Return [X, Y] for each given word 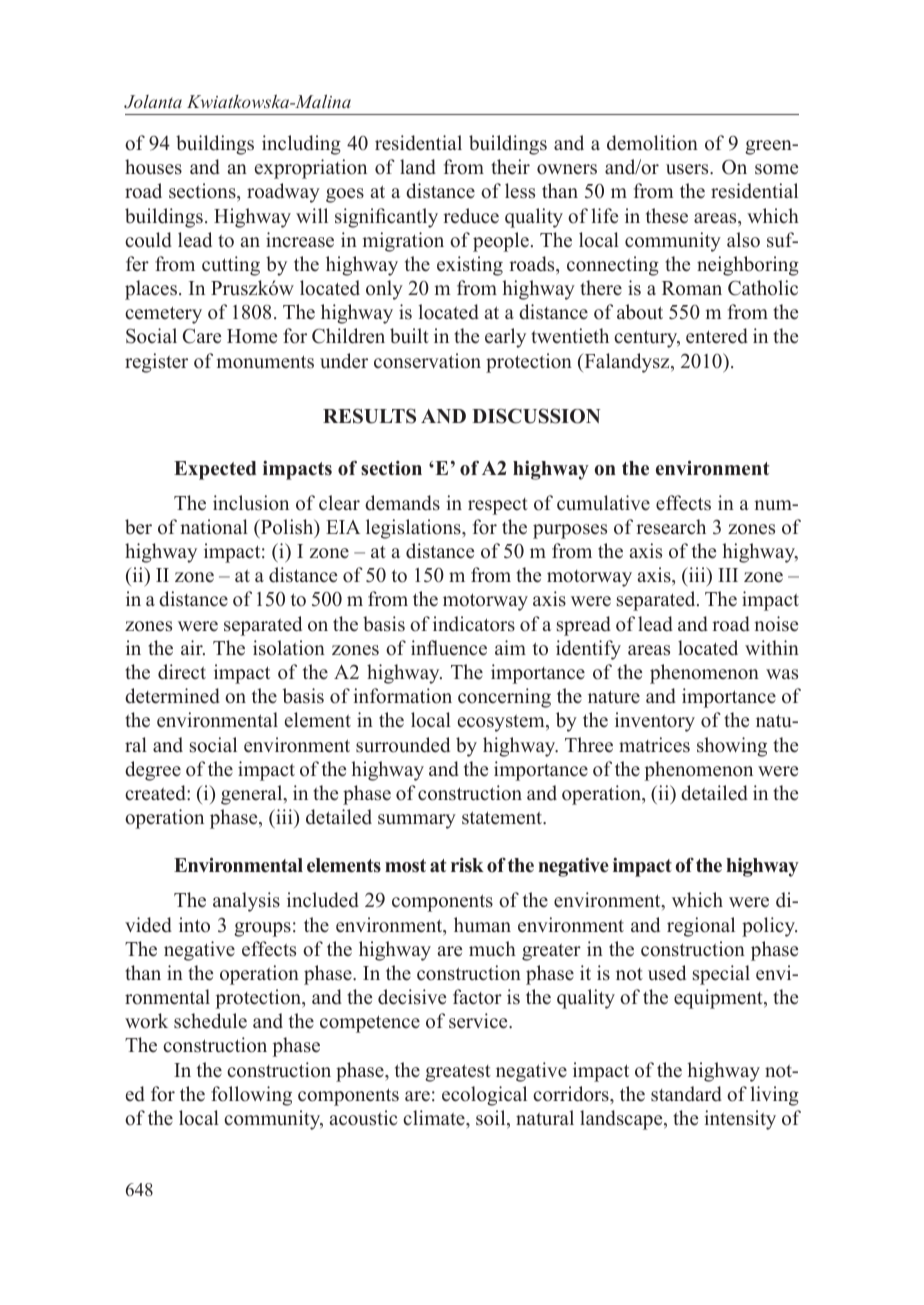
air [193, 647]
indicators [474, 624]
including [301, 145]
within [772, 647]
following [251, 1096]
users [688, 169]
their [510, 167]
